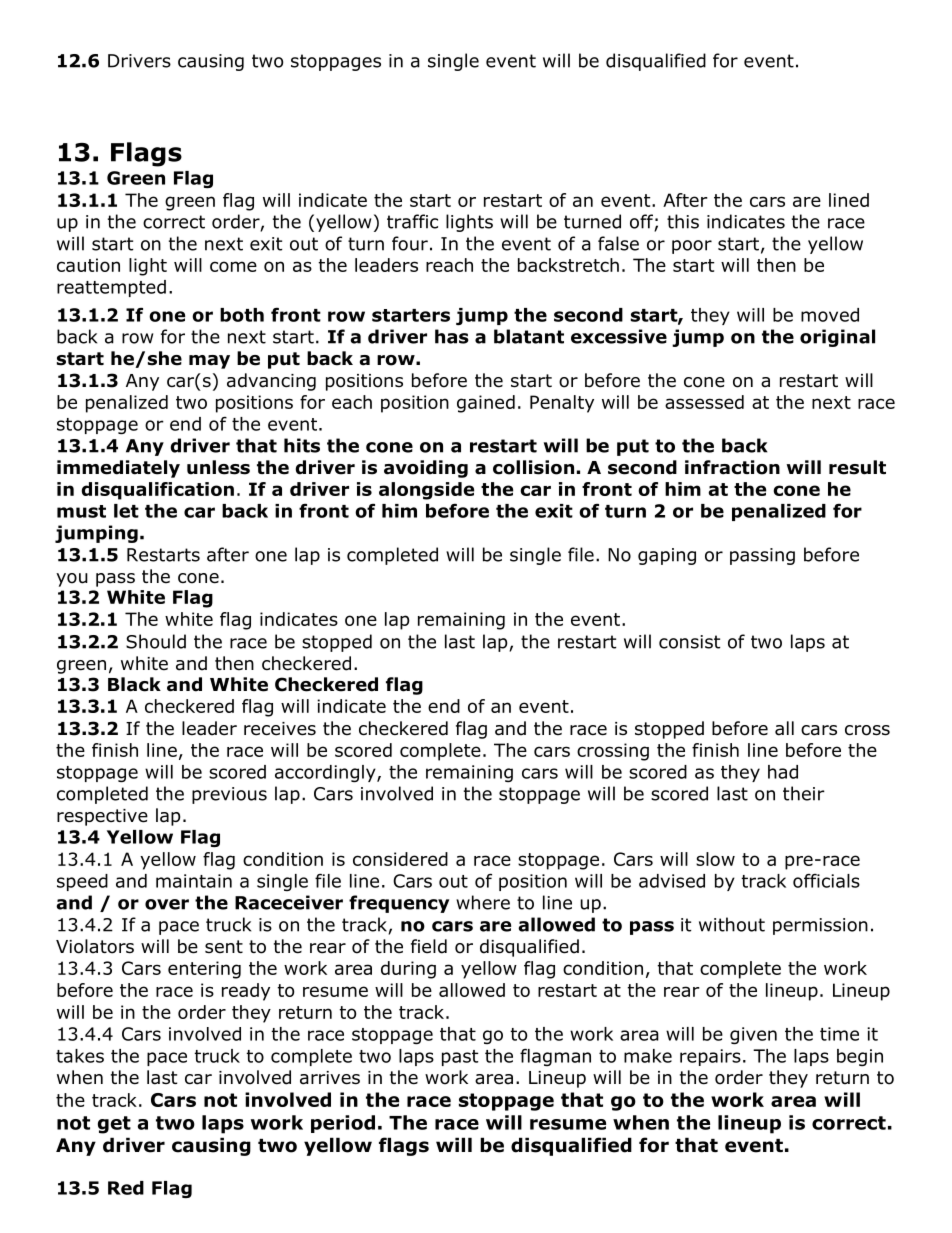  Describe the element at coordinates (410, 243) in the screenshot. I see `four` at that location.
